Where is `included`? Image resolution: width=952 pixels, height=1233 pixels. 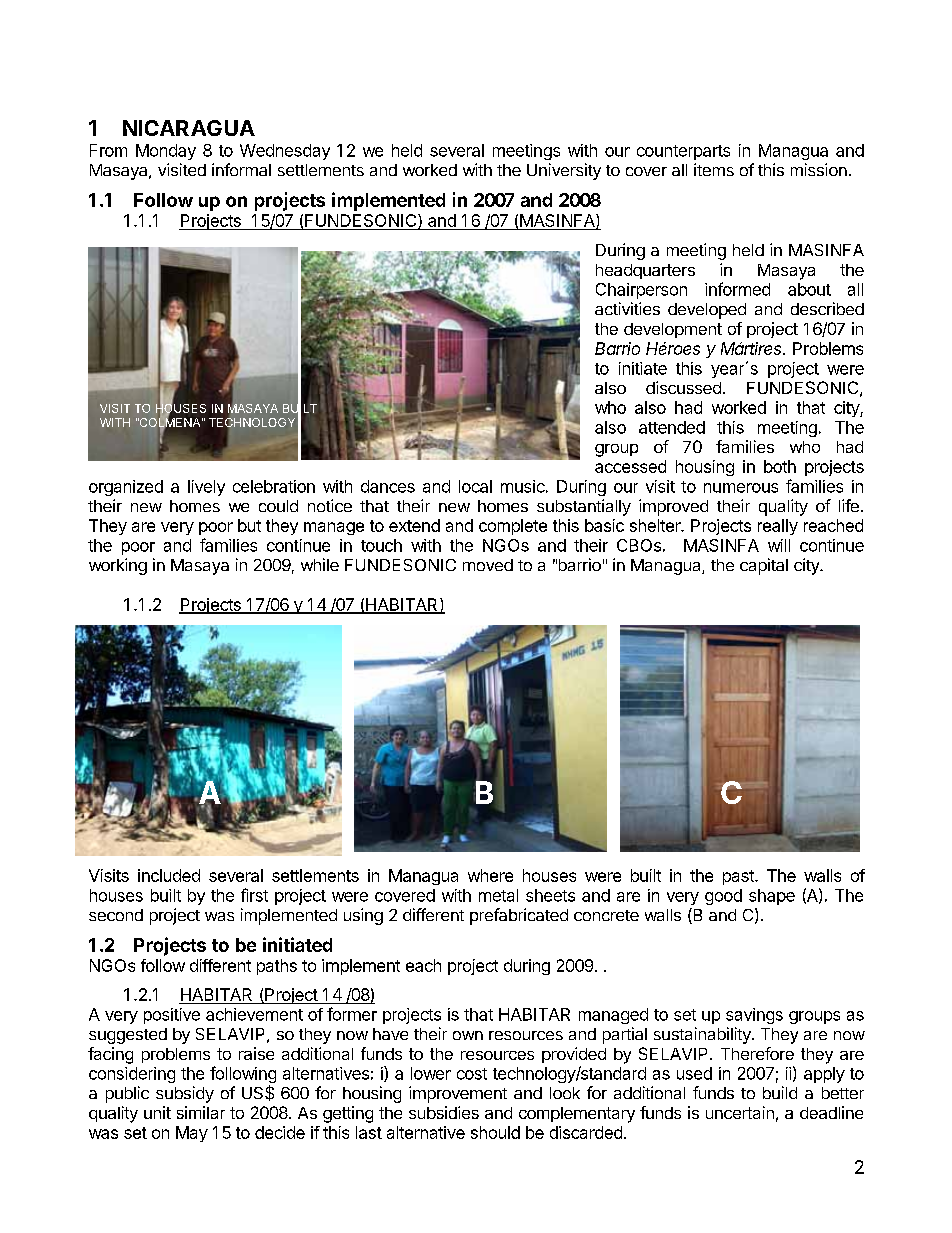
included is located at coordinates (169, 875).
